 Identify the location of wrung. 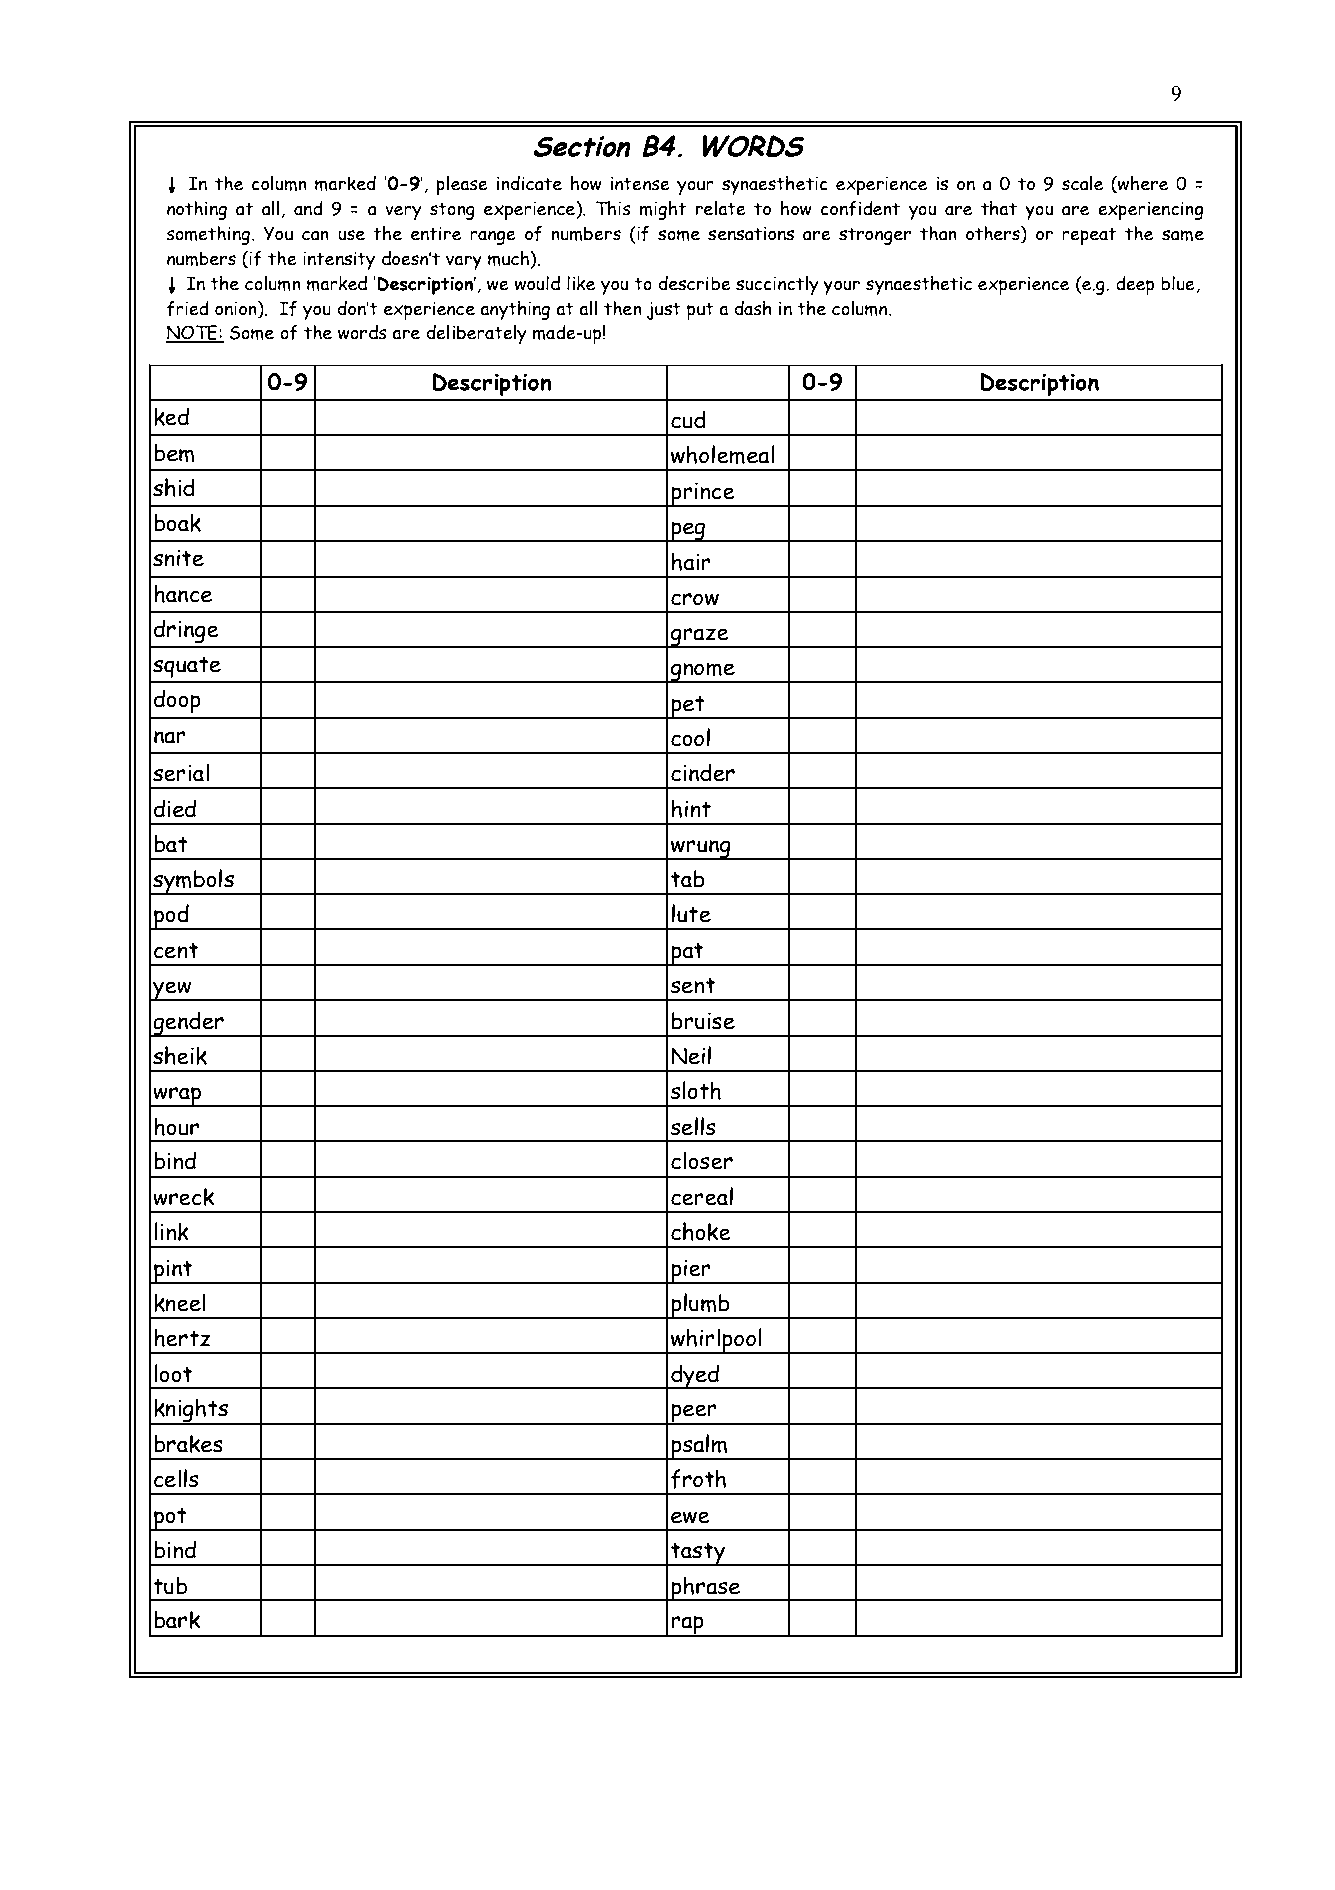
(701, 850).
